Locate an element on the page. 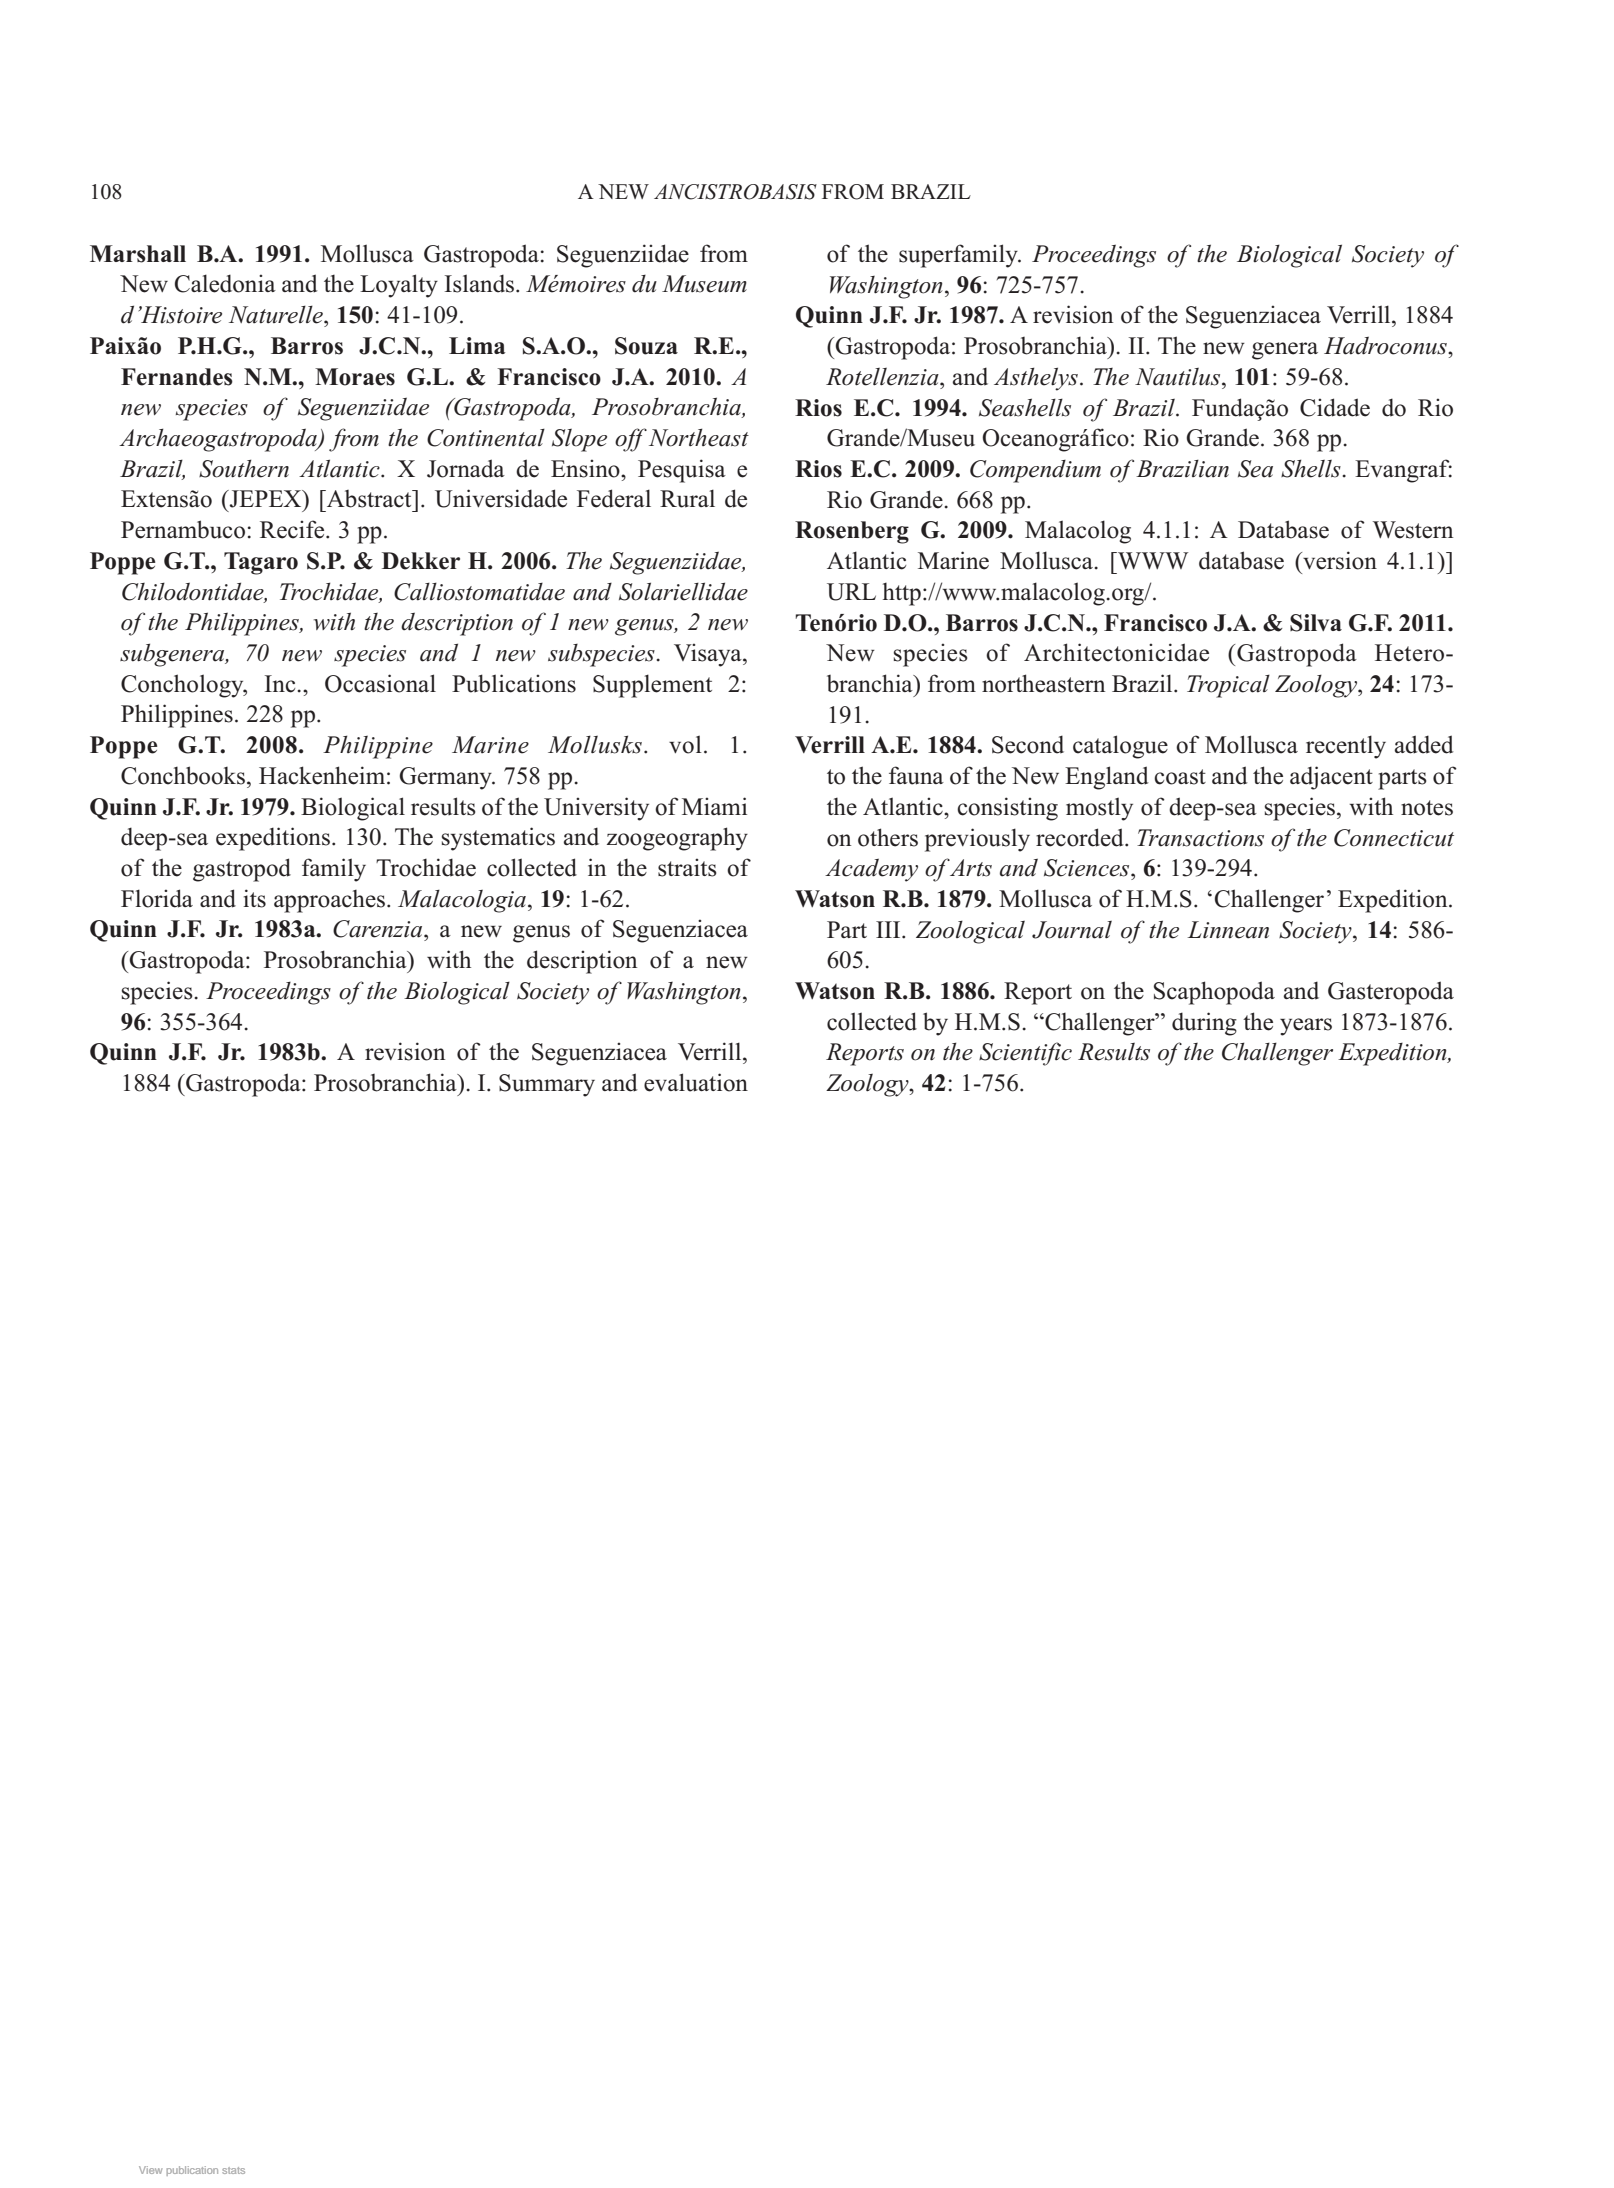 The width and height of the image is (1614, 2188). Summary is located at coordinates (547, 1085).
